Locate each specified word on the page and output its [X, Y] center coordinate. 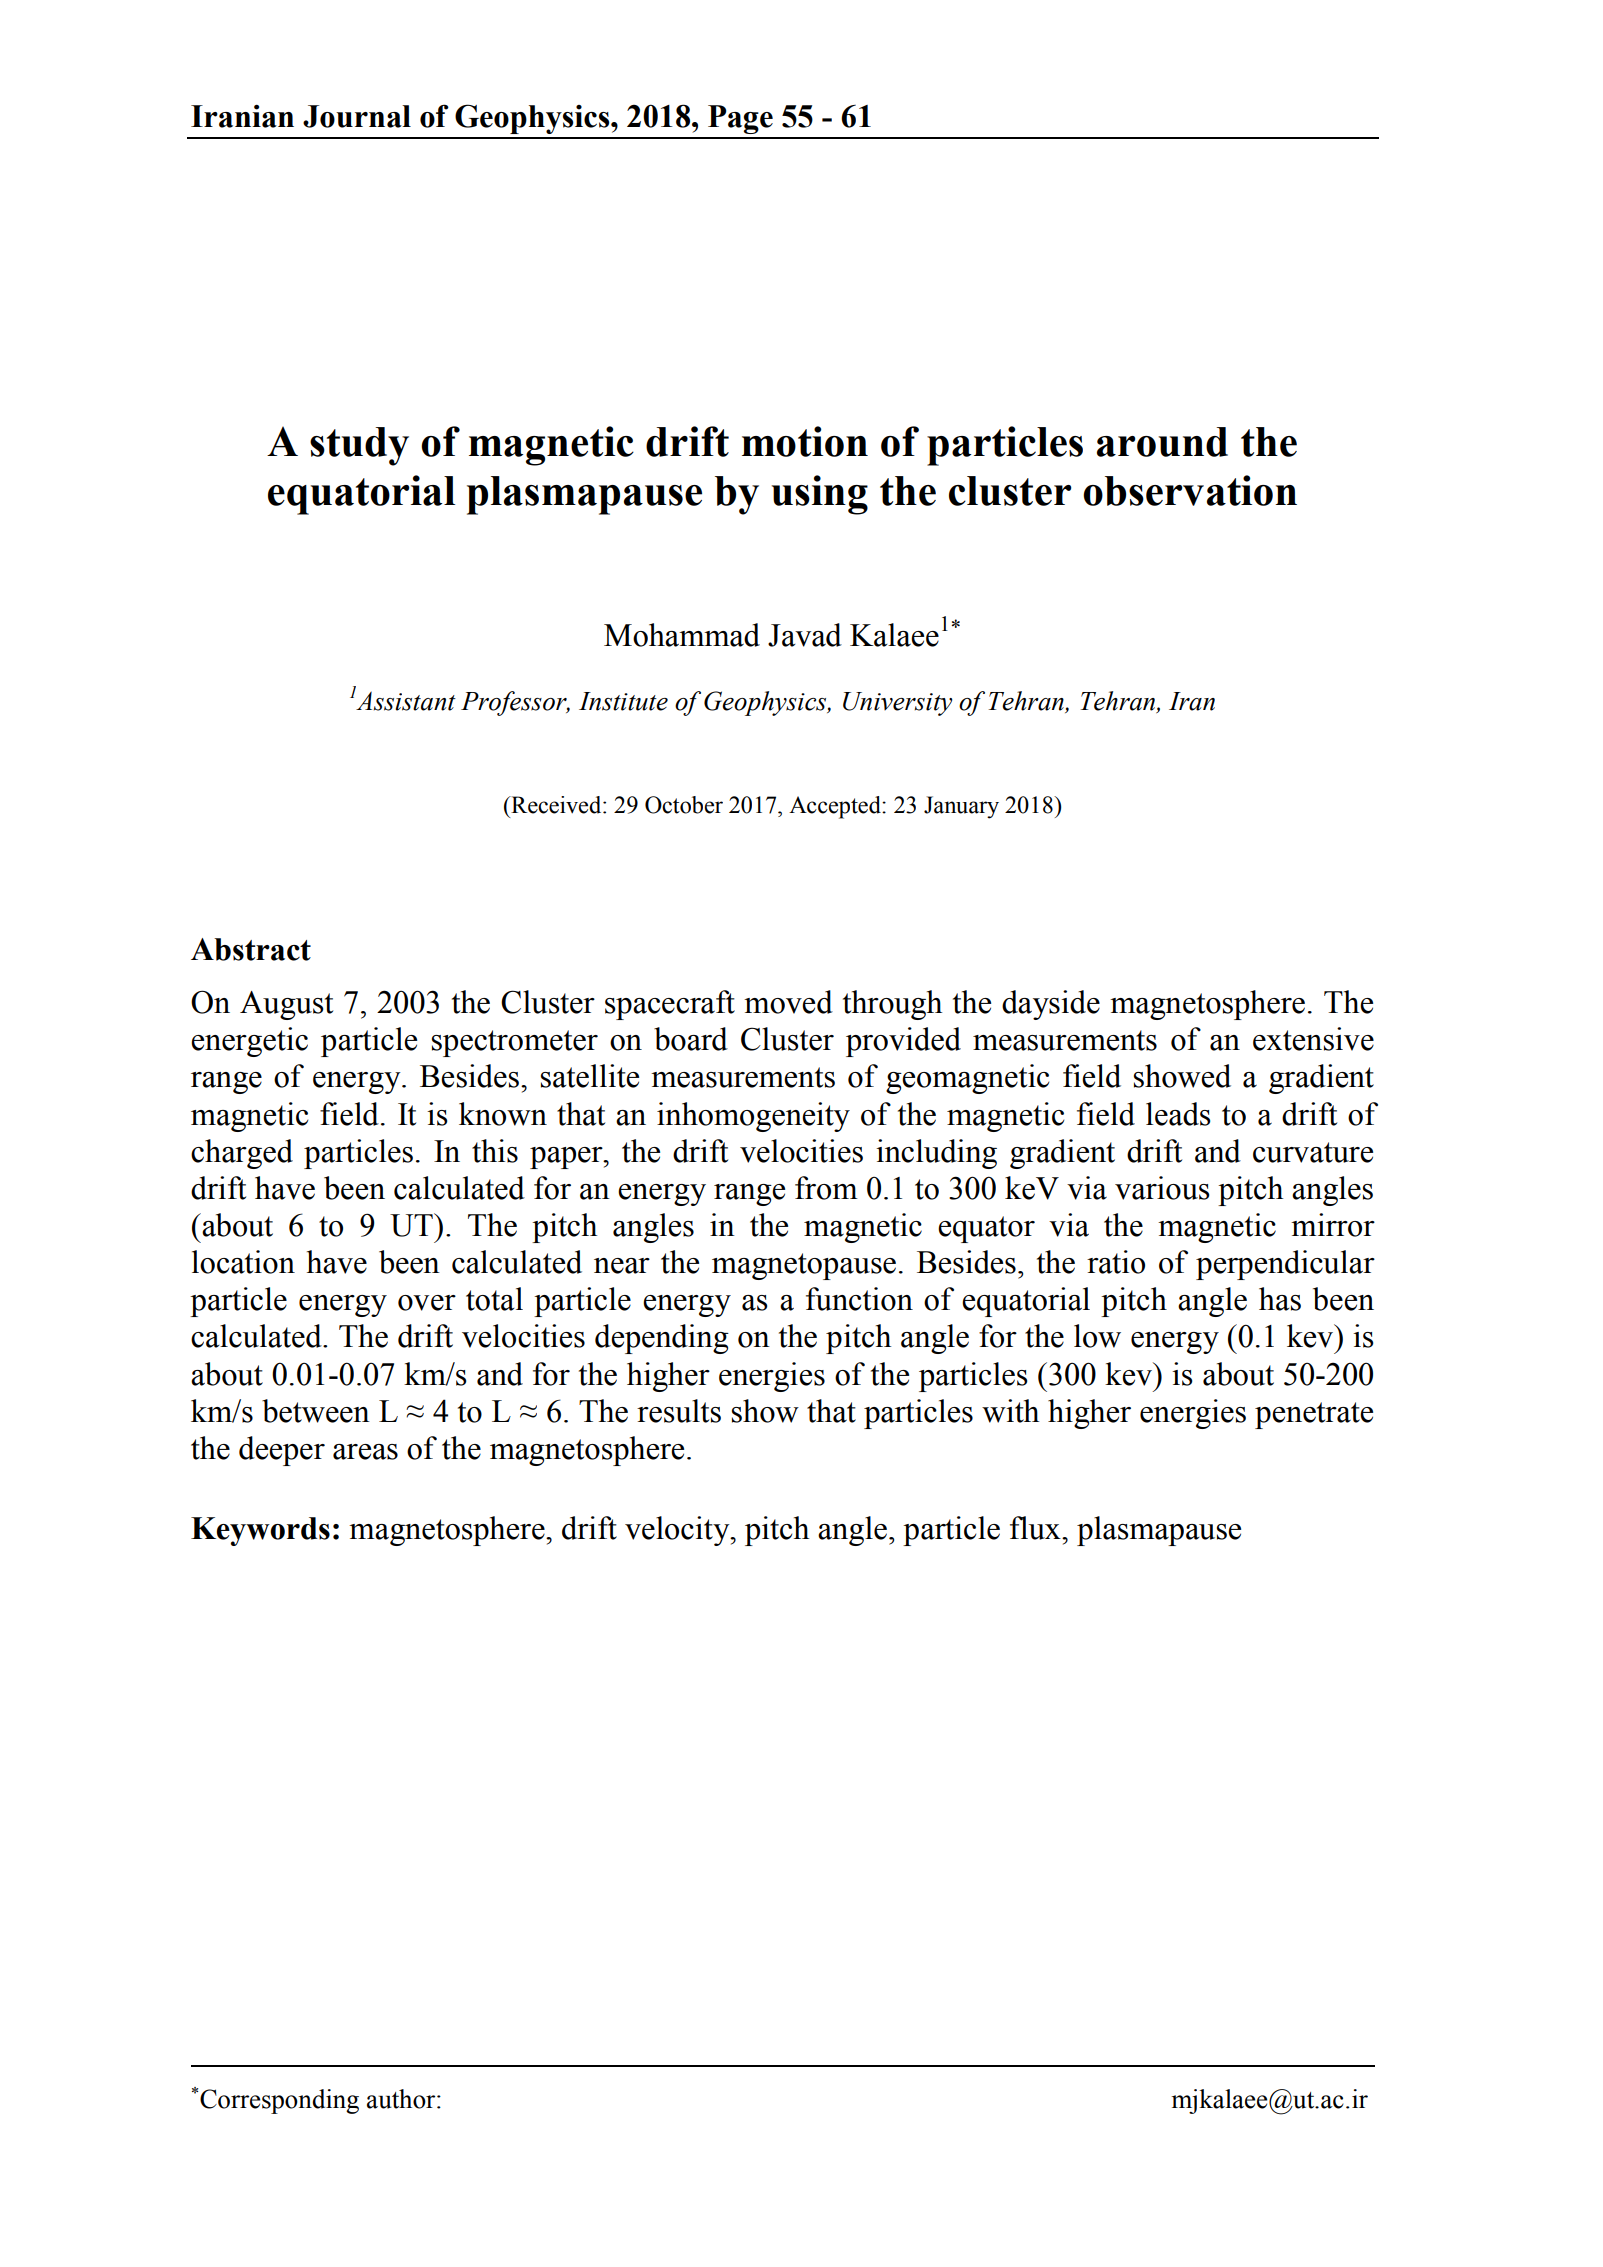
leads [1178, 1114]
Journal [357, 116]
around [1162, 442]
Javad [805, 635]
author [402, 2099]
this [495, 1151]
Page [740, 119]
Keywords [260, 1531]
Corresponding [279, 2101]
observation [1190, 490]
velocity [678, 1531]
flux [1036, 1528]
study [359, 446]
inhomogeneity [753, 1117]
